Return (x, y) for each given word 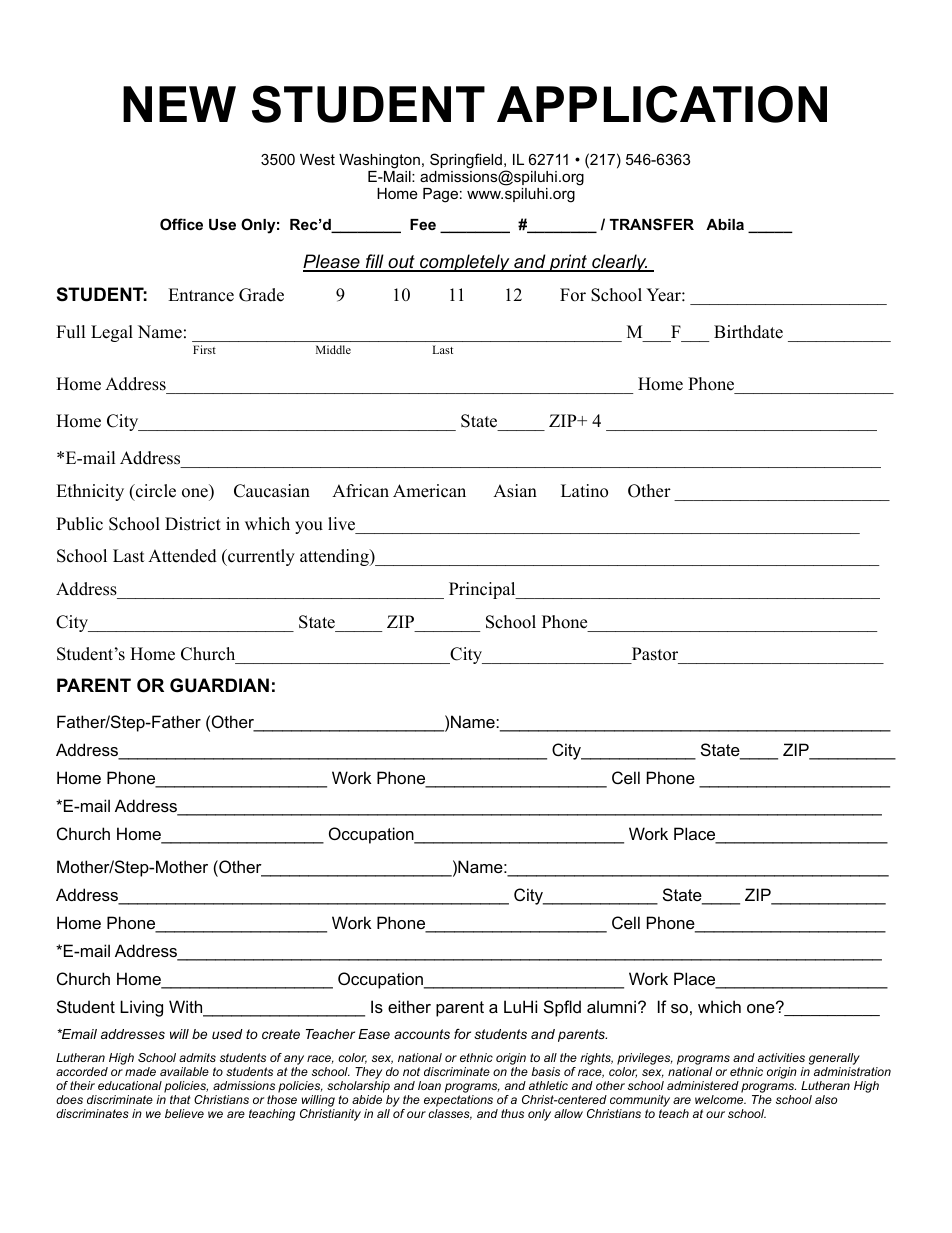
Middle (333, 349)
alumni (613, 1006)
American (429, 491)
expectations (458, 1102)
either (409, 1006)
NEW (179, 104)
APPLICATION (662, 104)
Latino (584, 491)
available (184, 1071)
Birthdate (748, 332)
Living (141, 1008)
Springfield (466, 161)
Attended (182, 556)
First (204, 349)
